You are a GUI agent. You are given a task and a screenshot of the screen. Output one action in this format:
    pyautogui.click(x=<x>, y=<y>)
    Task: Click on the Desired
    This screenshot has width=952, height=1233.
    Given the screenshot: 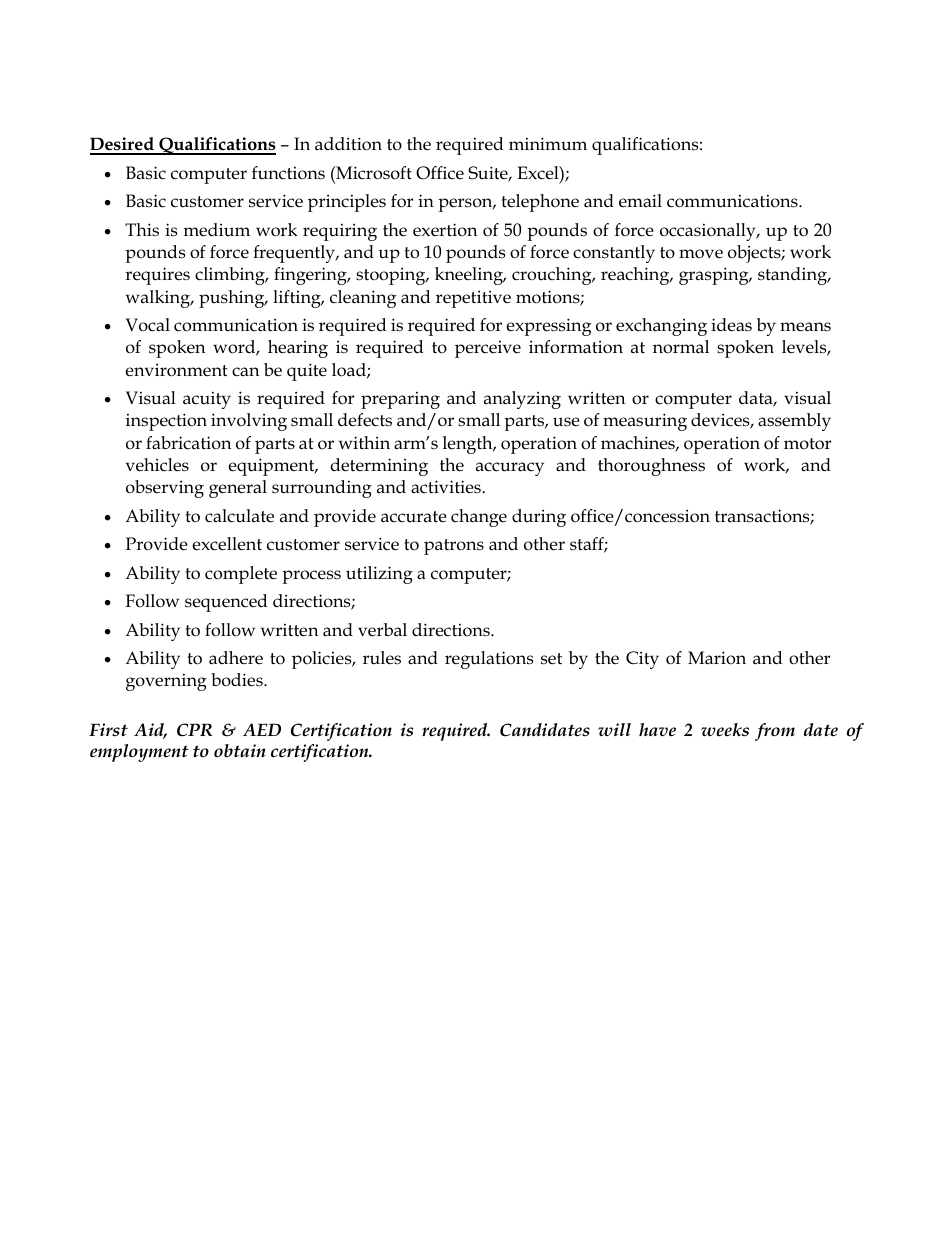 What is the action you would take?
    pyautogui.click(x=123, y=145)
